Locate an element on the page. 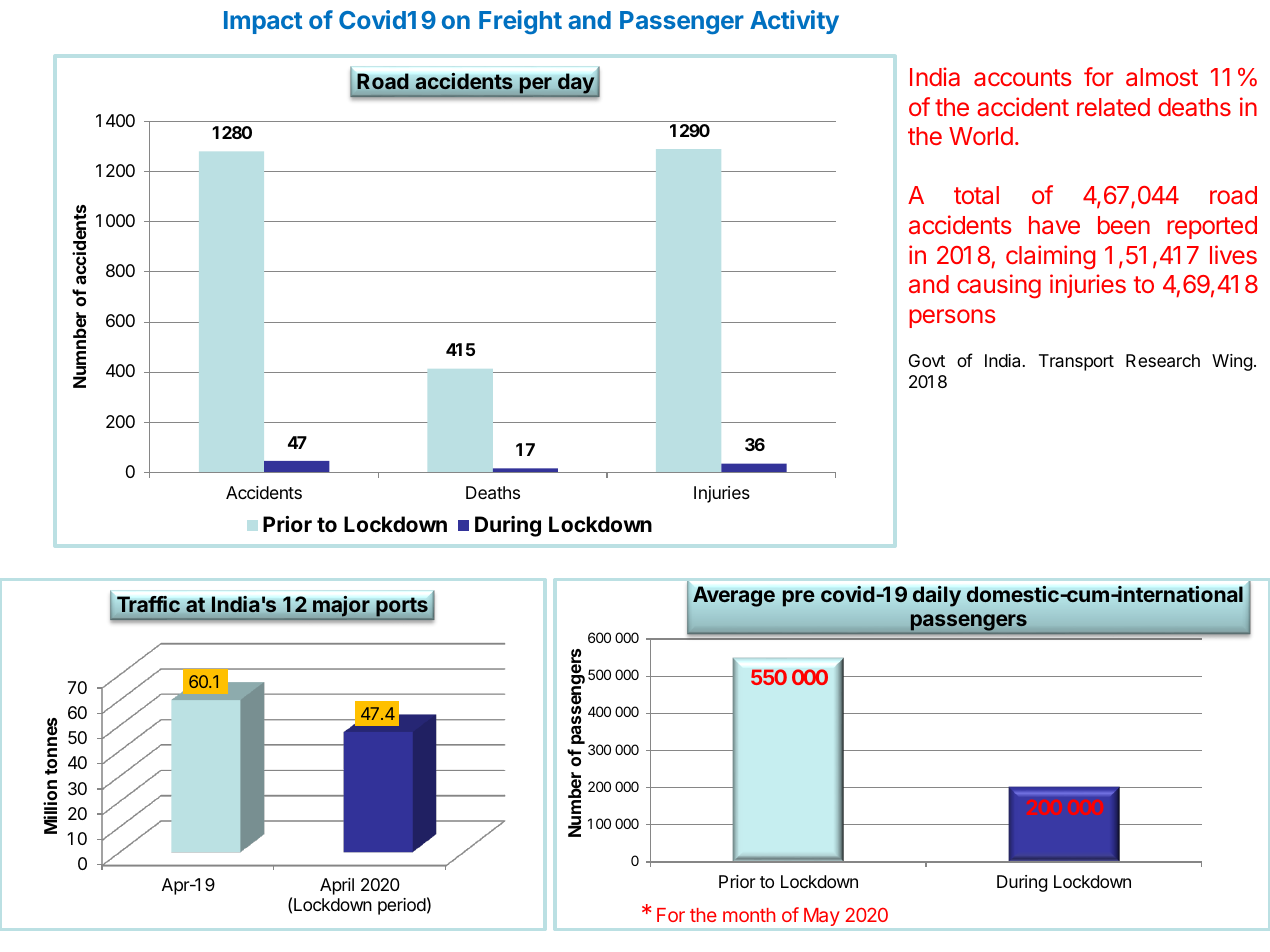  Impact is located at coordinates (263, 22).
